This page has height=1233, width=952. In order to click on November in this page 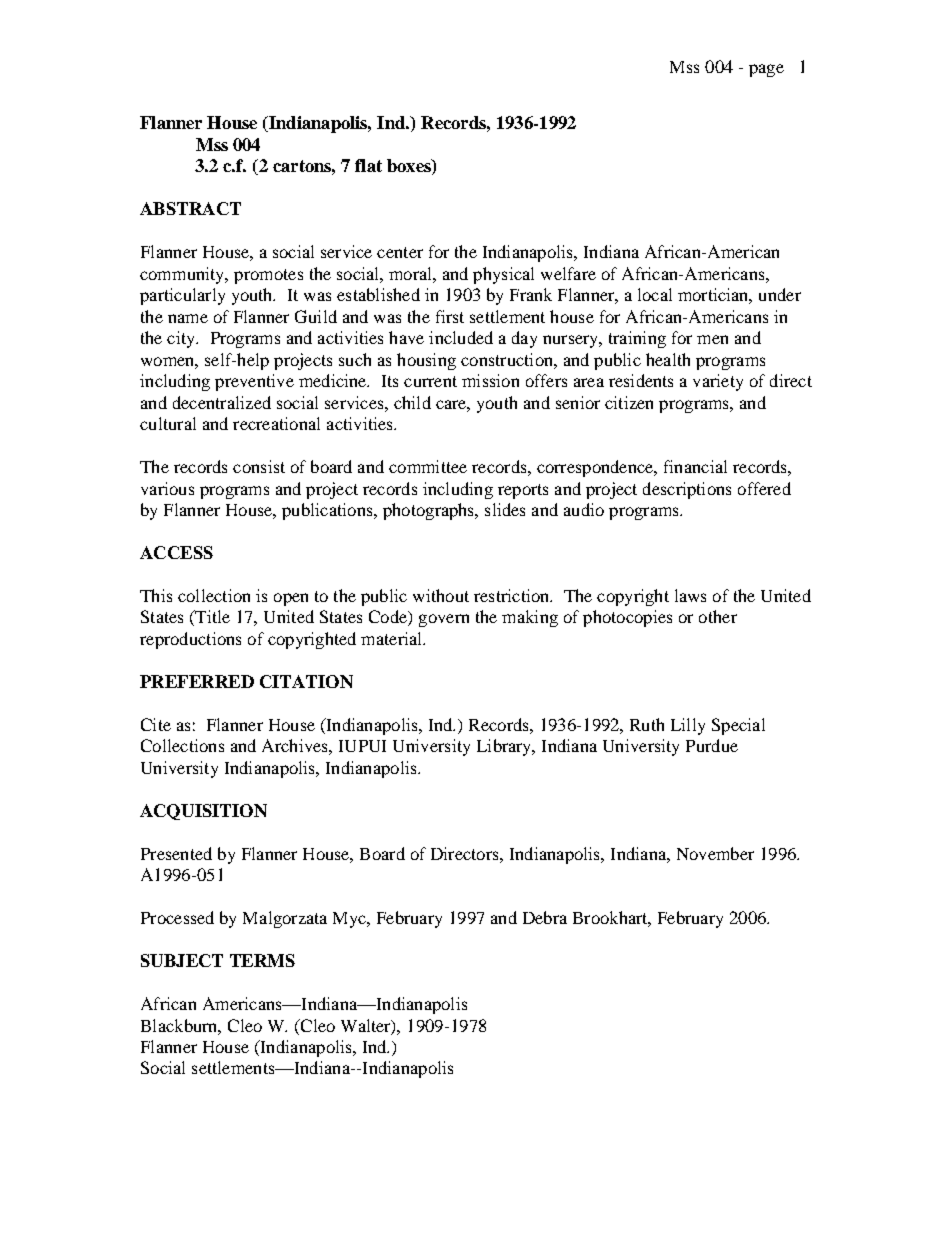, I will do `click(715, 853)`.
